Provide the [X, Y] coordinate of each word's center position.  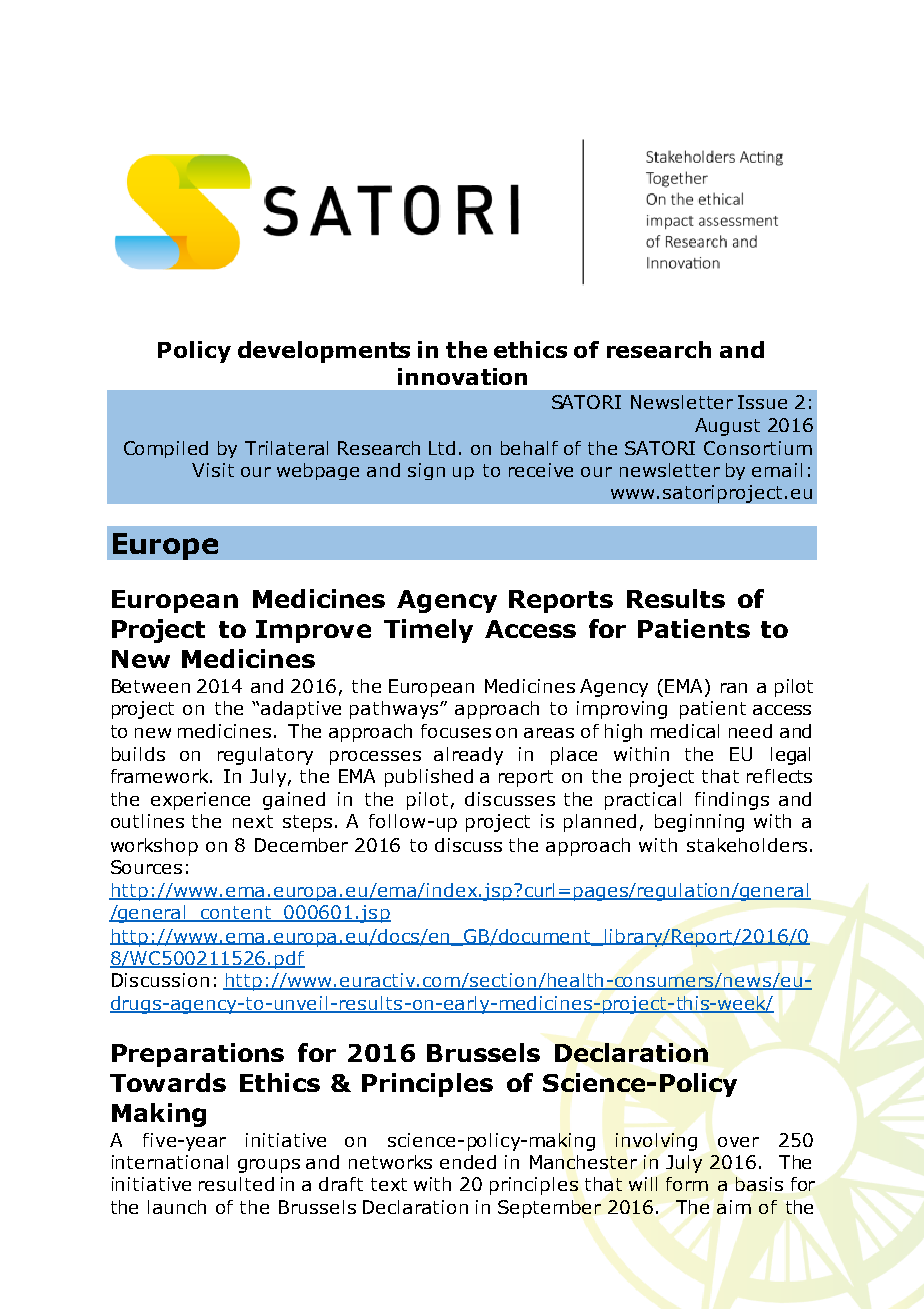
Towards [168, 1082]
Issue [762, 402]
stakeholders [747, 845]
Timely [428, 631]
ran [734, 688]
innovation [462, 376]
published [429, 778]
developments [324, 352]
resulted [236, 1184]
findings [732, 801]
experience [200, 801]
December [301, 845]
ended [468, 1162]
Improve [313, 631]
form [687, 1184]
